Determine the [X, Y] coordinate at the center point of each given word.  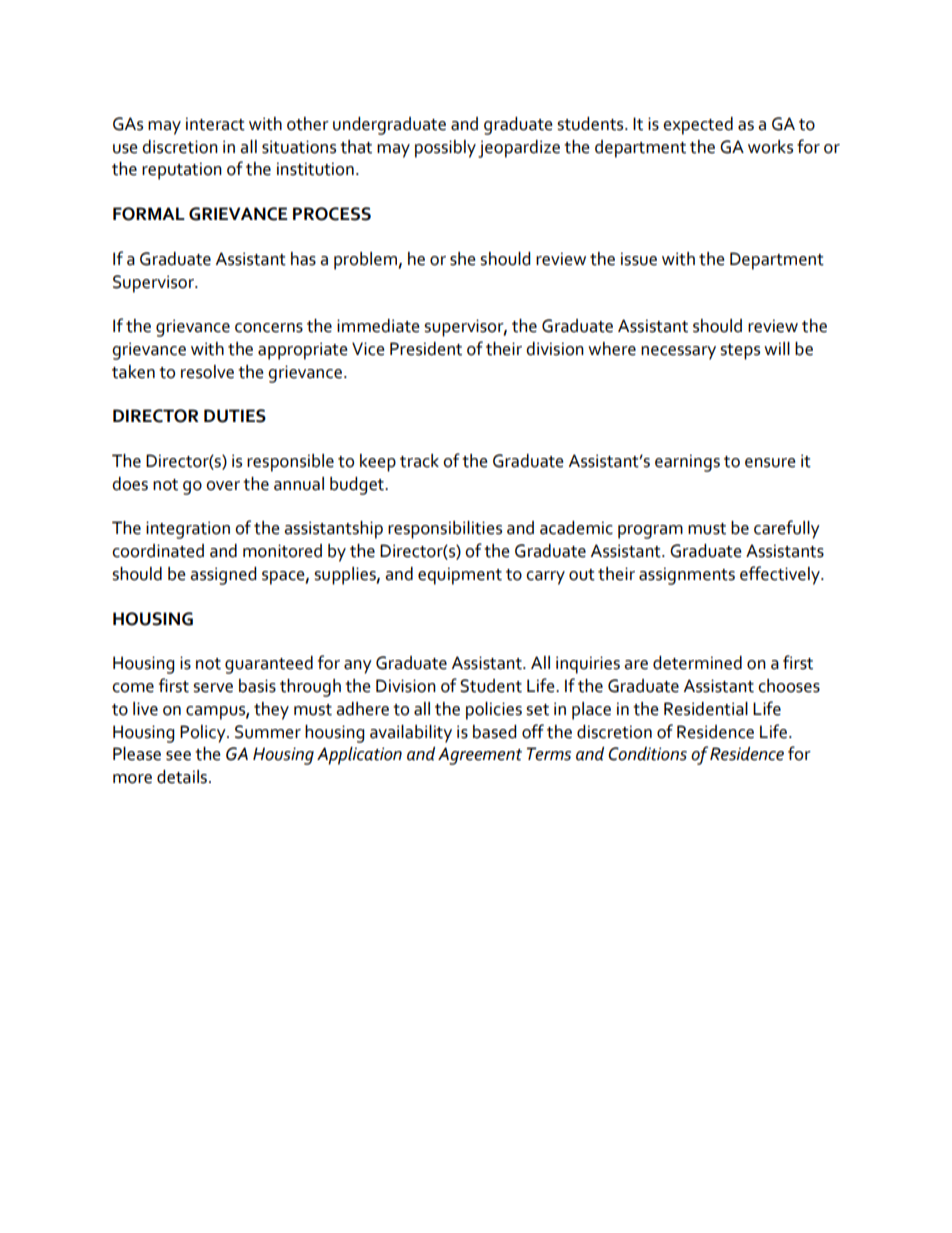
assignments [687, 576]
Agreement [480, 756]
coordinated [158, 551]
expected [698, 126]
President [426, 349]
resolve [207, 372]
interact [215, 124]
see [178, 756]
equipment [460, 576]
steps [740, 352]
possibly [445, 149]
